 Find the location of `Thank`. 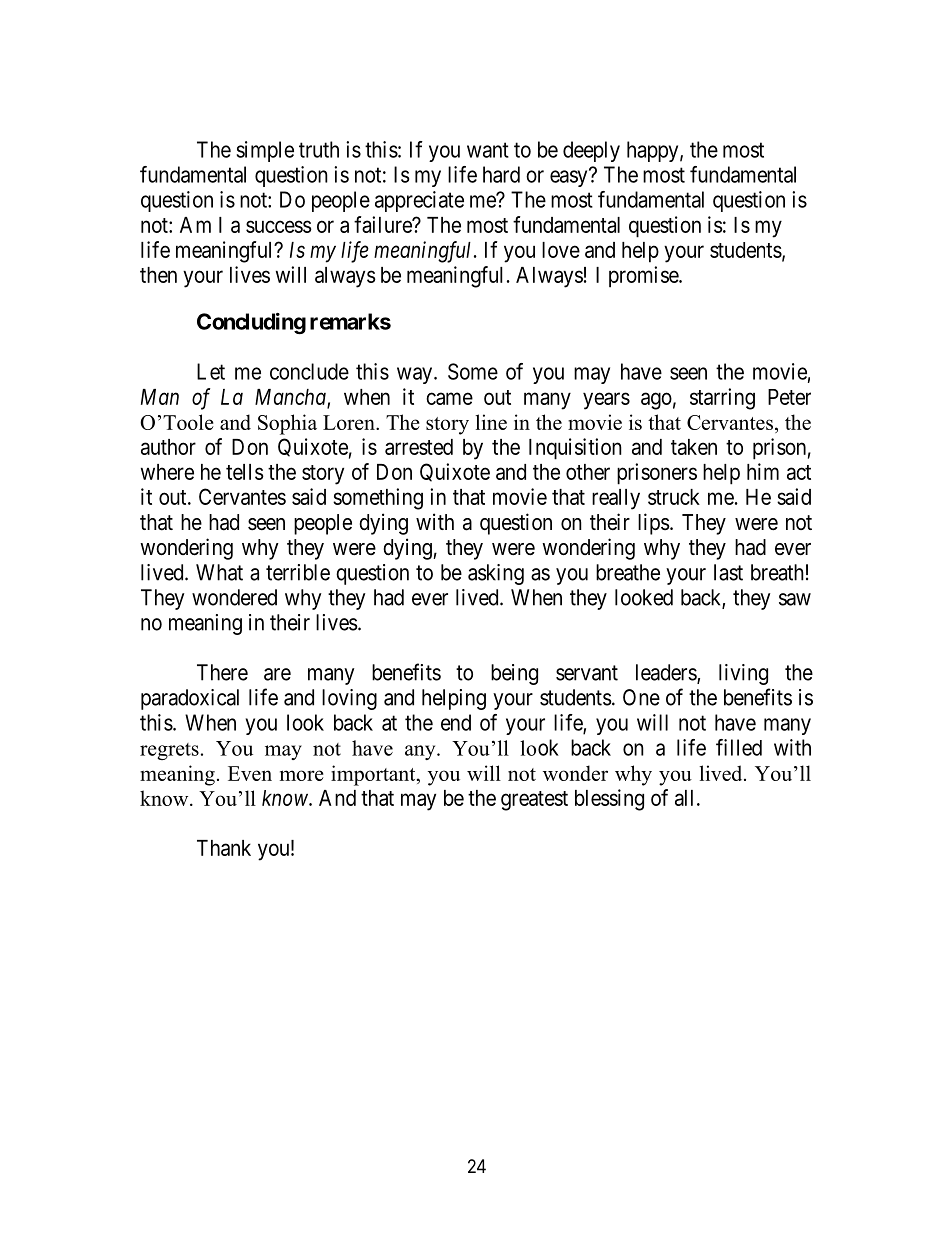

Thank is located at coordinates (224, 848).
